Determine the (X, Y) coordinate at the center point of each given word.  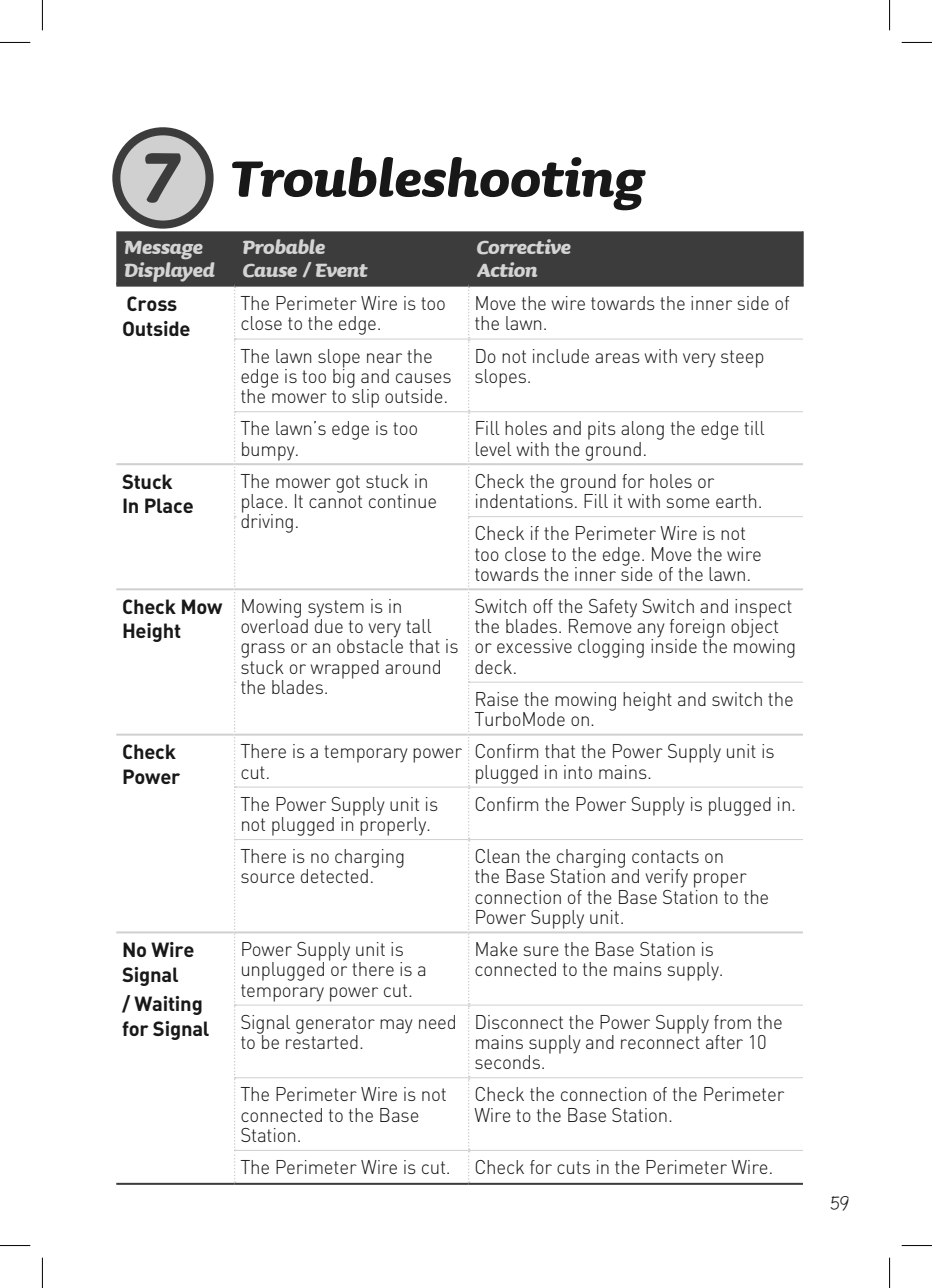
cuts (573, 1167)
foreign (697, 629)
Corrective (524, 247)
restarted (322, 1040)
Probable (284, 246)
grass (263, 652)
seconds (509, 1062)
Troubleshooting (439, 184)
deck (493, 667)
